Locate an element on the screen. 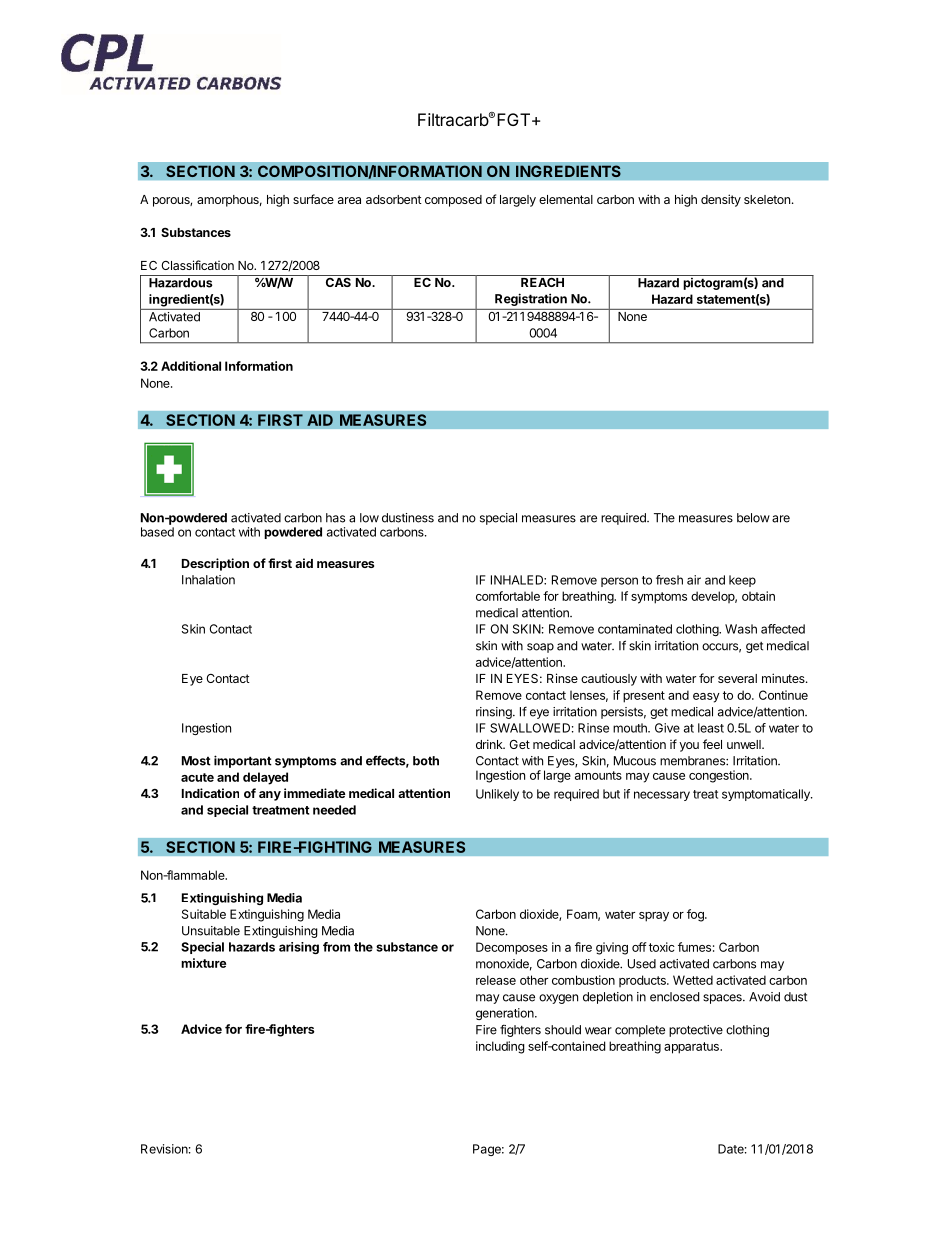  mixture is located at coordinates (203, 963).
